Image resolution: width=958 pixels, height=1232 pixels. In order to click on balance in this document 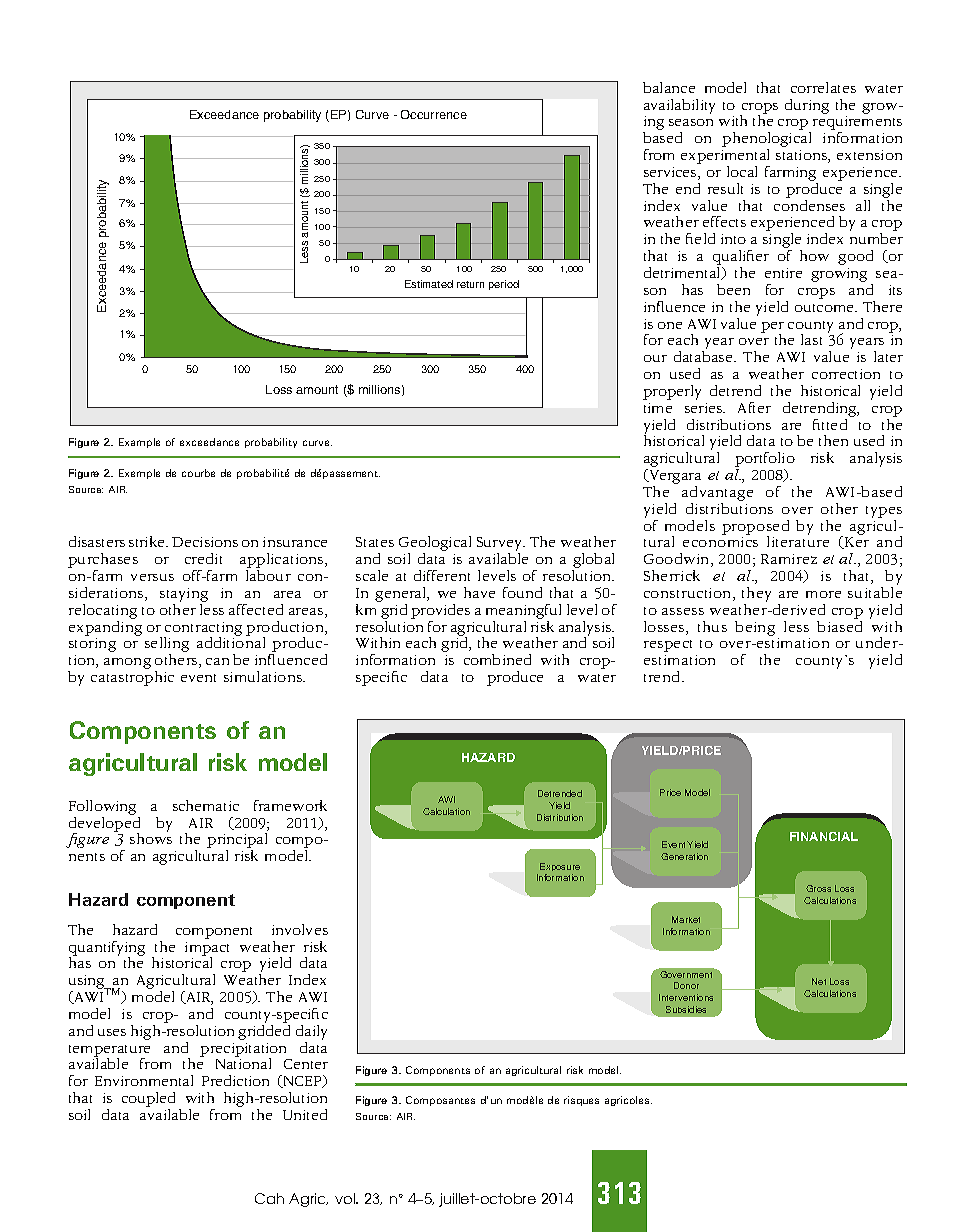, I will do `click(669, 87)`.
